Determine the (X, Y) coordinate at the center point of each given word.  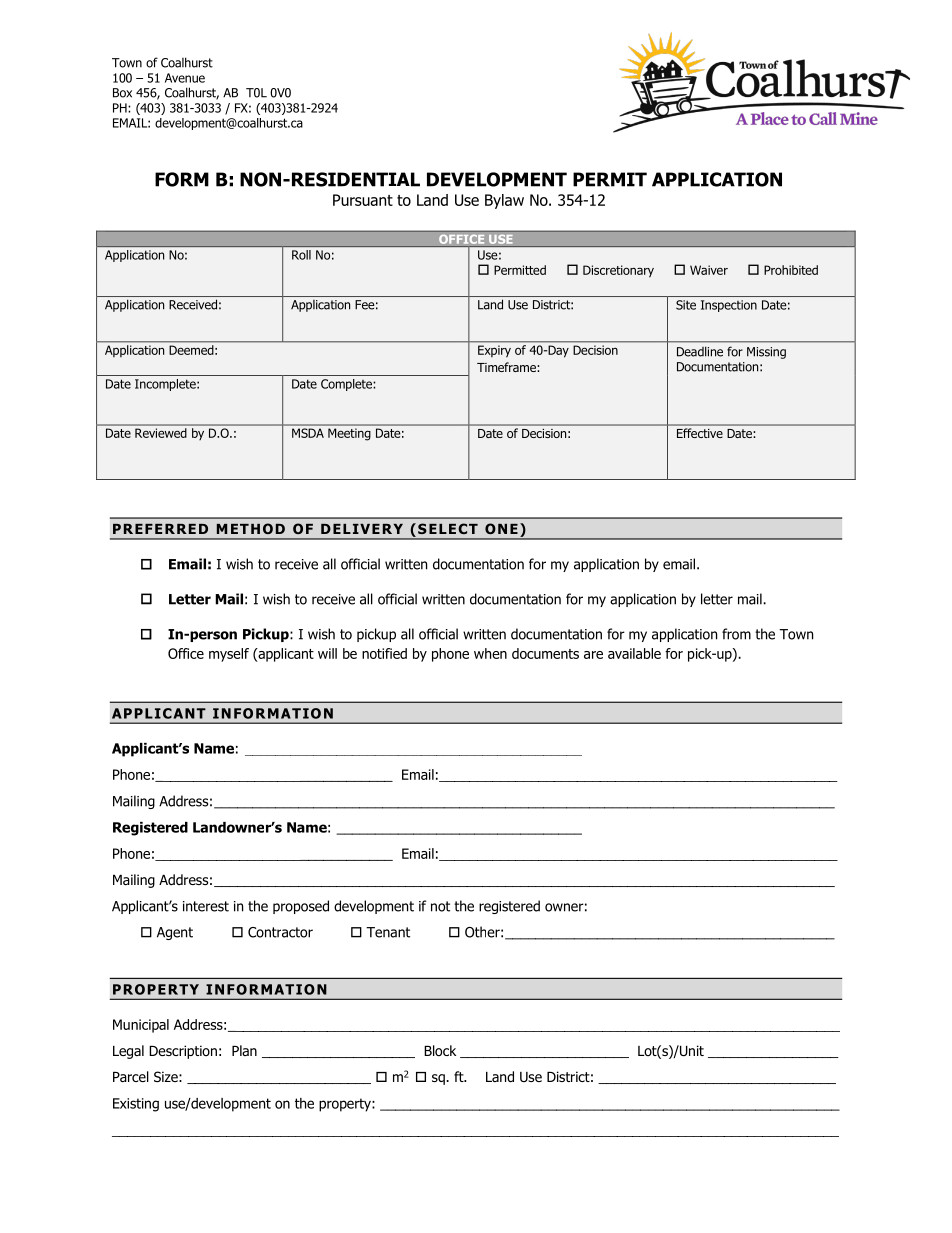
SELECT (448, 528)
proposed (301, 907)
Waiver (709, 270)
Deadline (700, 351)
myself (229, 655)
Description (183, 1052)
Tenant (388, 932)
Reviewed (160, 433)
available (634, 653)
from (736, 634)
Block (440, 1050)
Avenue (185, 78)
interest (206, 906)
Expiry (494, 351)
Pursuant (363, 200)
